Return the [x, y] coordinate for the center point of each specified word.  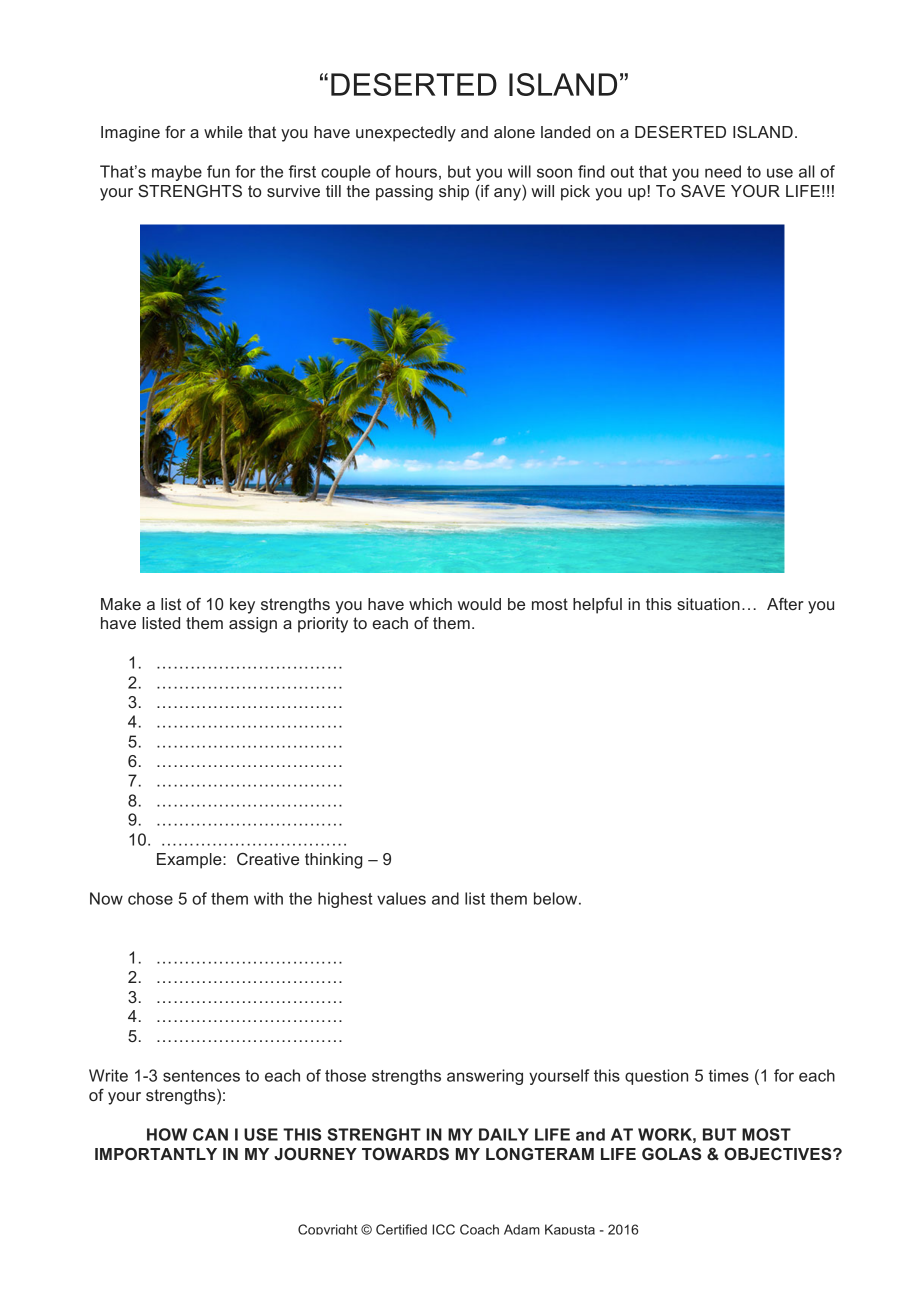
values [401, 898]
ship [454, 193]
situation [708, 604]
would [479, 604]
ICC [443, 1229]
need [723, 171]
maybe [177, 173]
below [557, 898]
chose [150, 898]
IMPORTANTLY [156, 1154]
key [242, 606]
